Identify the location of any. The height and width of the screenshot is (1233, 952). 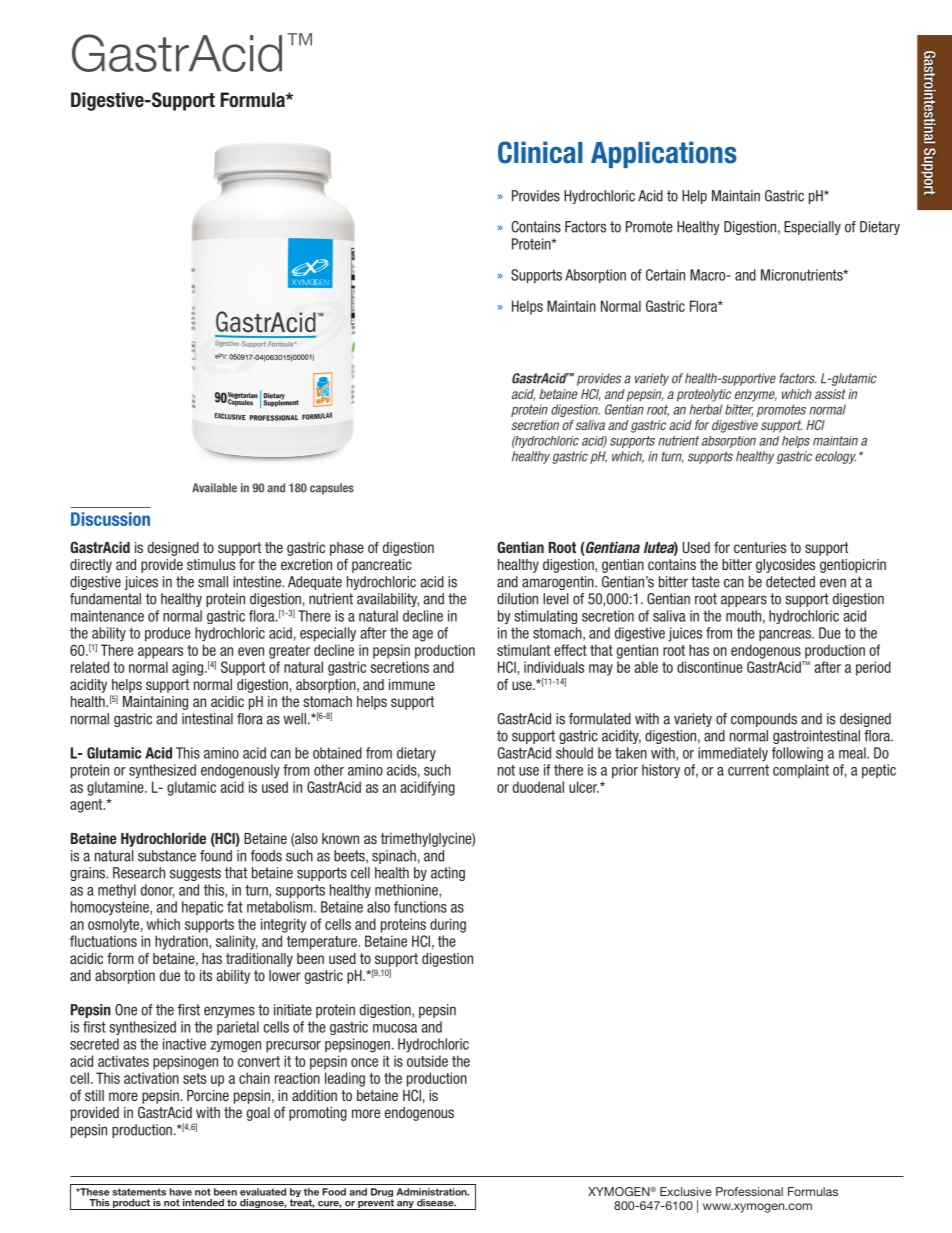
(405, 1205).
